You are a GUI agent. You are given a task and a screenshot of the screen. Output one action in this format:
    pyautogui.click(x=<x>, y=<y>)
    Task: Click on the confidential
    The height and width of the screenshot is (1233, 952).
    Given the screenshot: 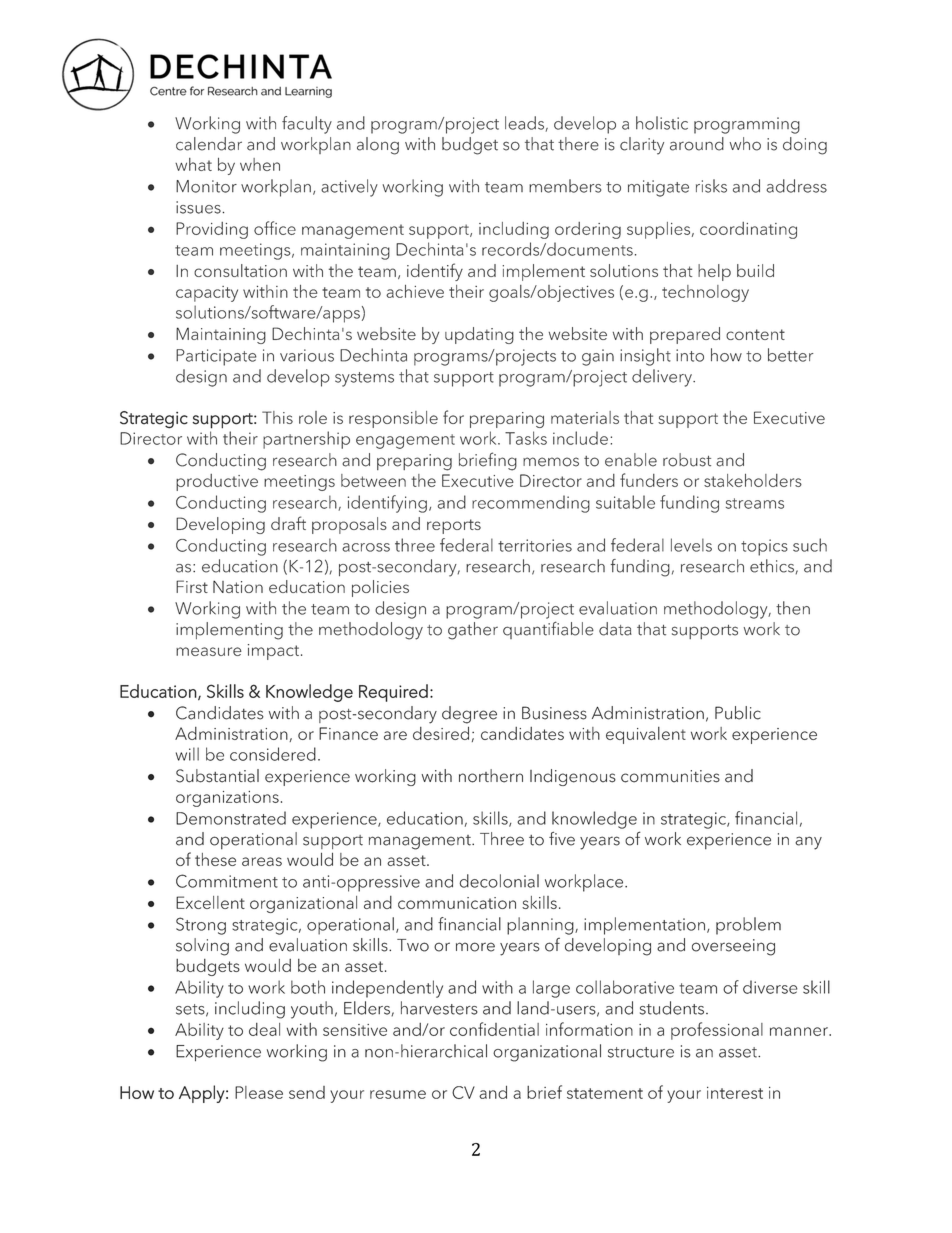 What is the action you would take?
    pyautogui.click(x=494, y=1029)
